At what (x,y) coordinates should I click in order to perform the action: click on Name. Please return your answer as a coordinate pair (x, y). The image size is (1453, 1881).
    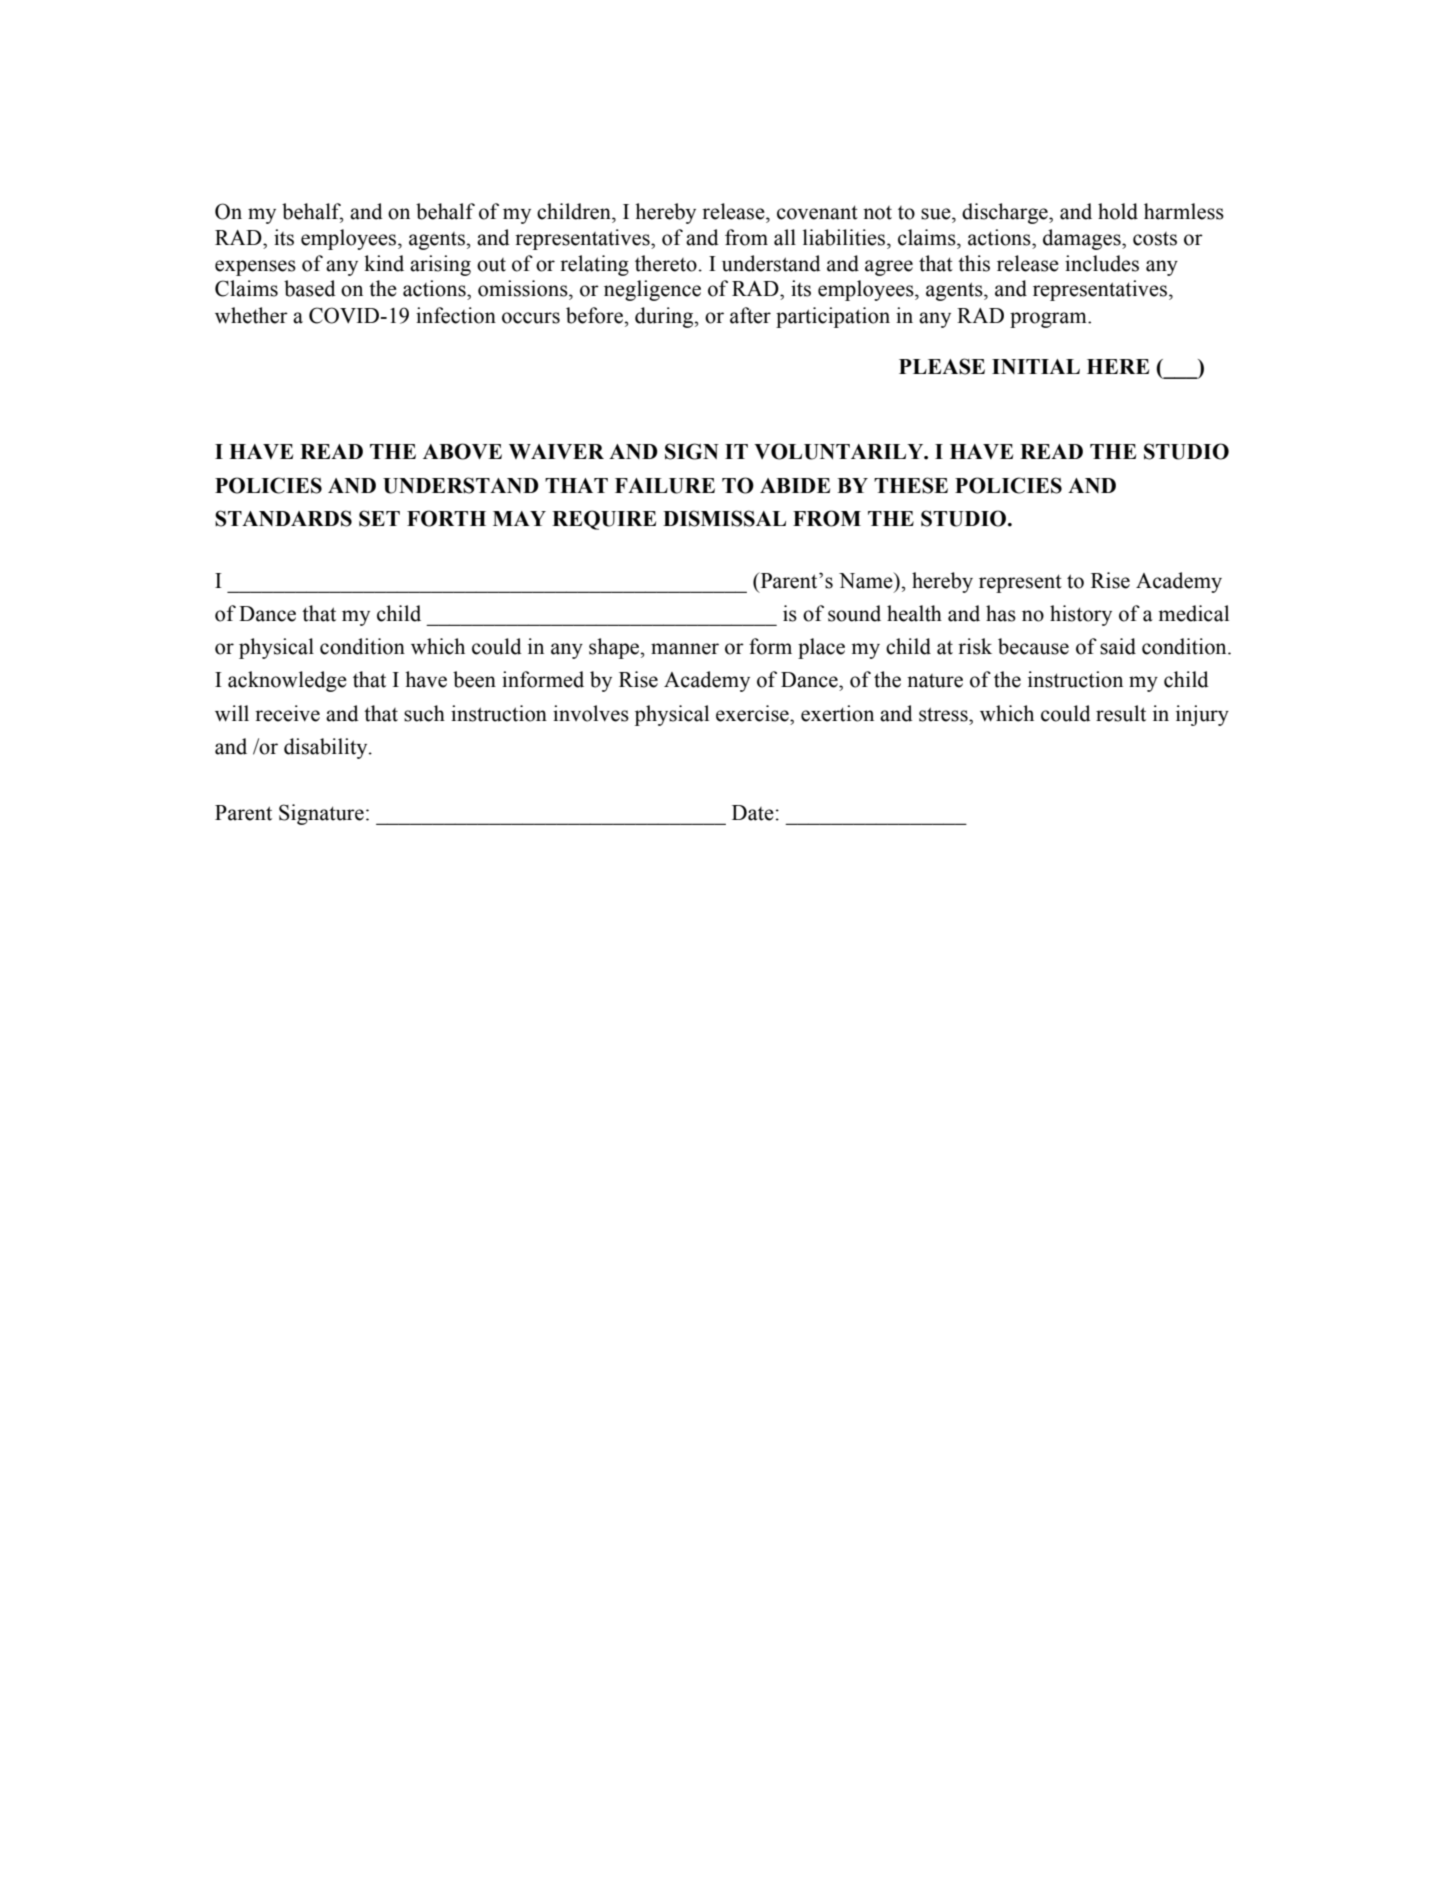
    Looking at the image, I should click on (867, 580).
